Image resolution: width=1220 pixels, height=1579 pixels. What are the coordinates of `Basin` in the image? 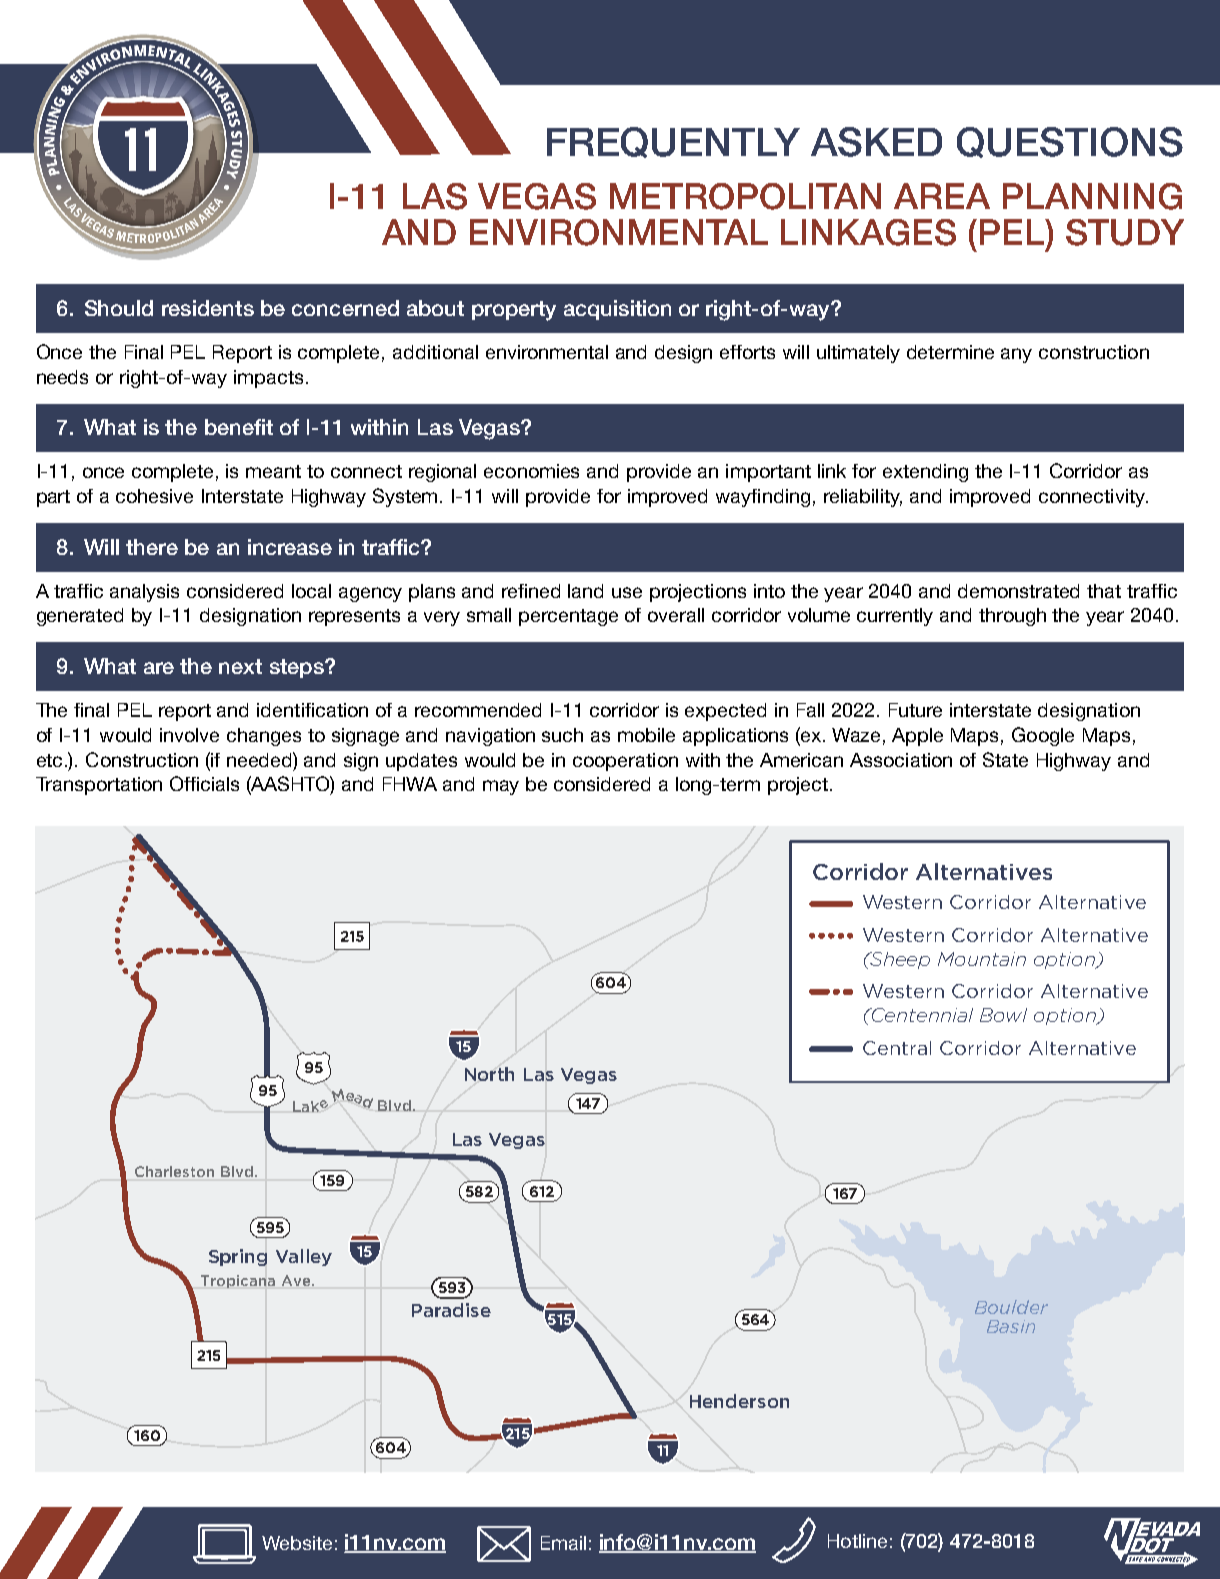 It's located at (1011, 1326).
